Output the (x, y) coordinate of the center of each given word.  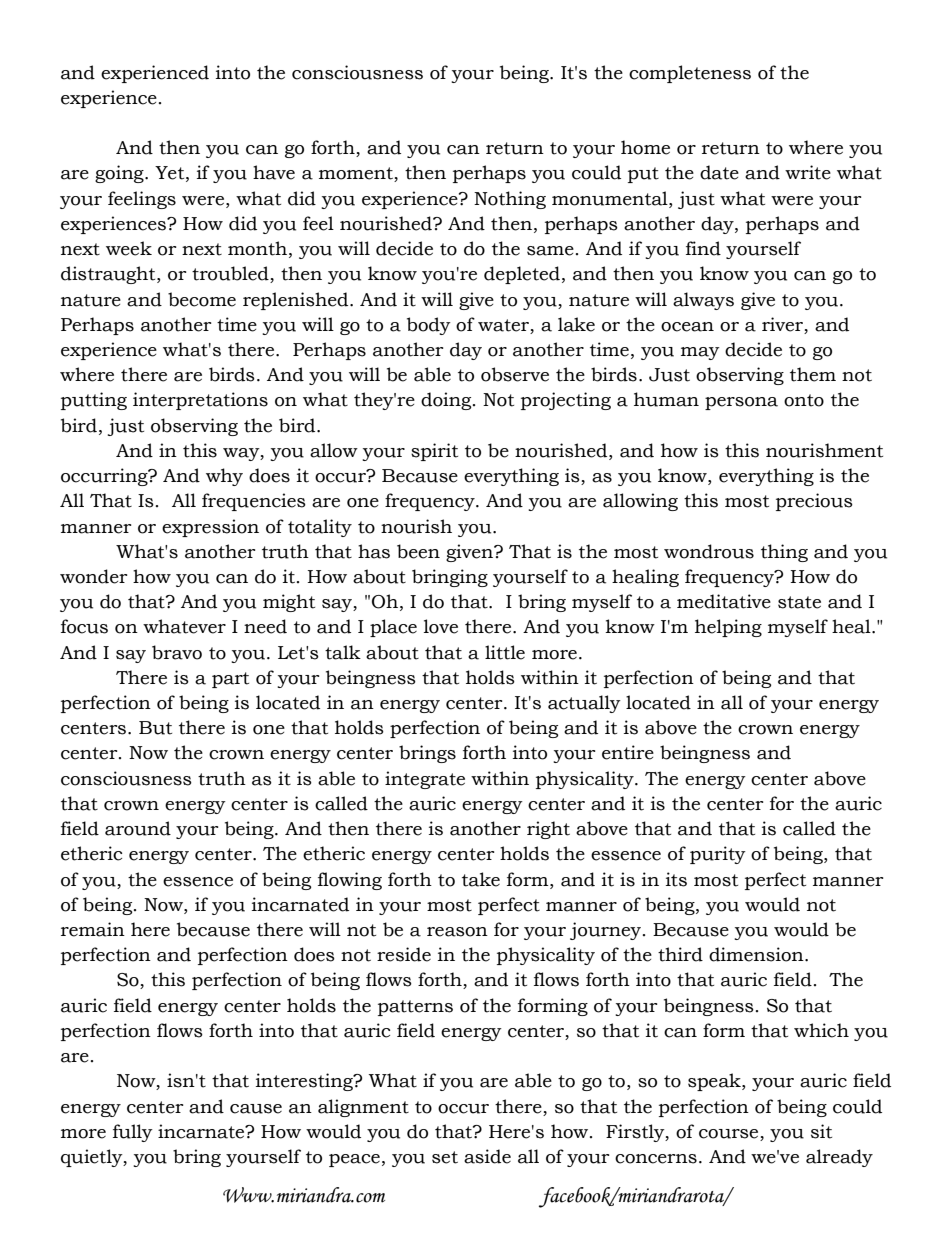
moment (357, 174)
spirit (434, 452)
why (224, 477)
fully (133, 1133)
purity (718, 855)
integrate (425, 780)
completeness (690, 74)
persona (741, 403)
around (138, 828)
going (120, 174)
